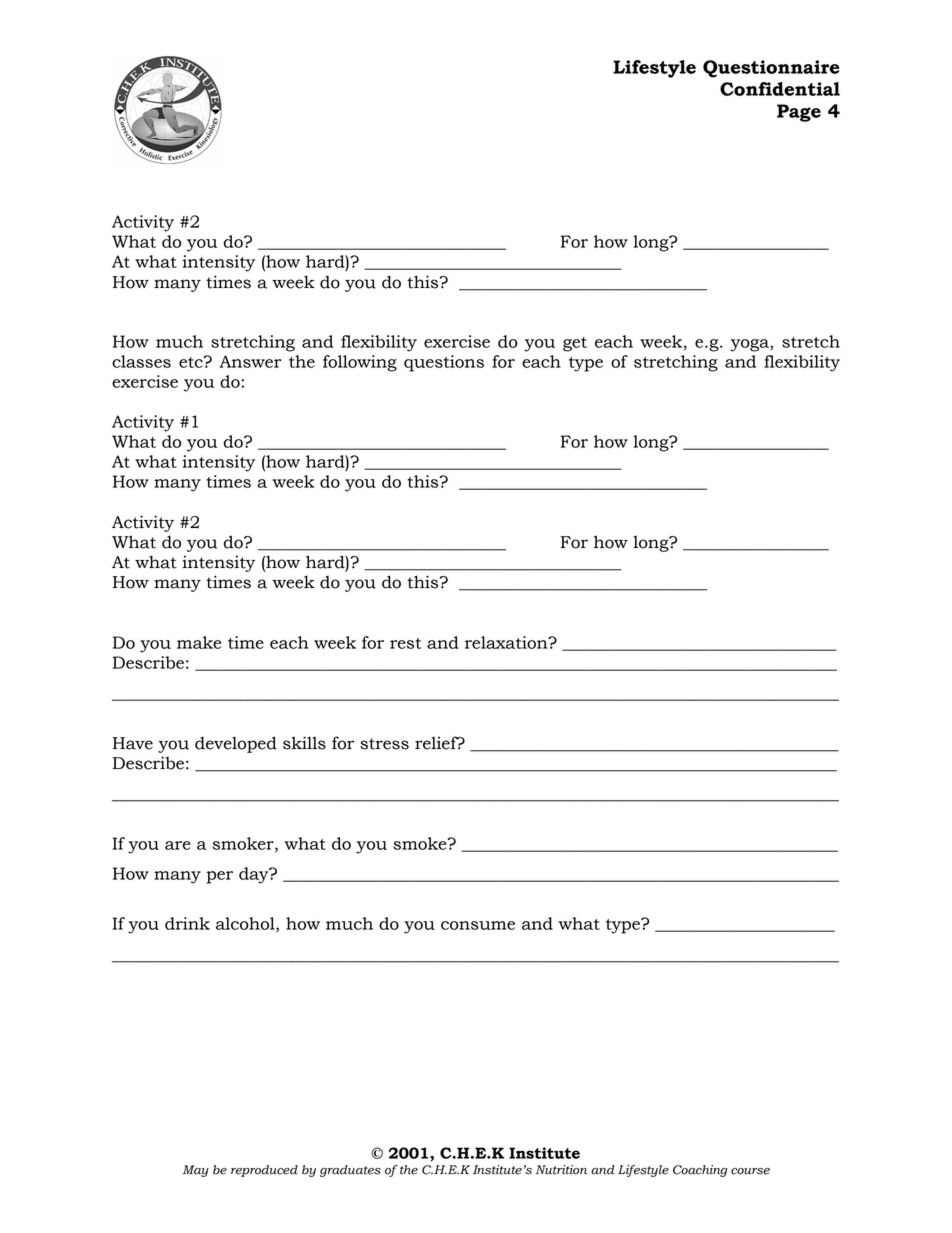 Image resolution: width=952 pixels, height=1233 pixels. Describe the element at coordinates (384, 744) in the document. I see `stress` at that location.
